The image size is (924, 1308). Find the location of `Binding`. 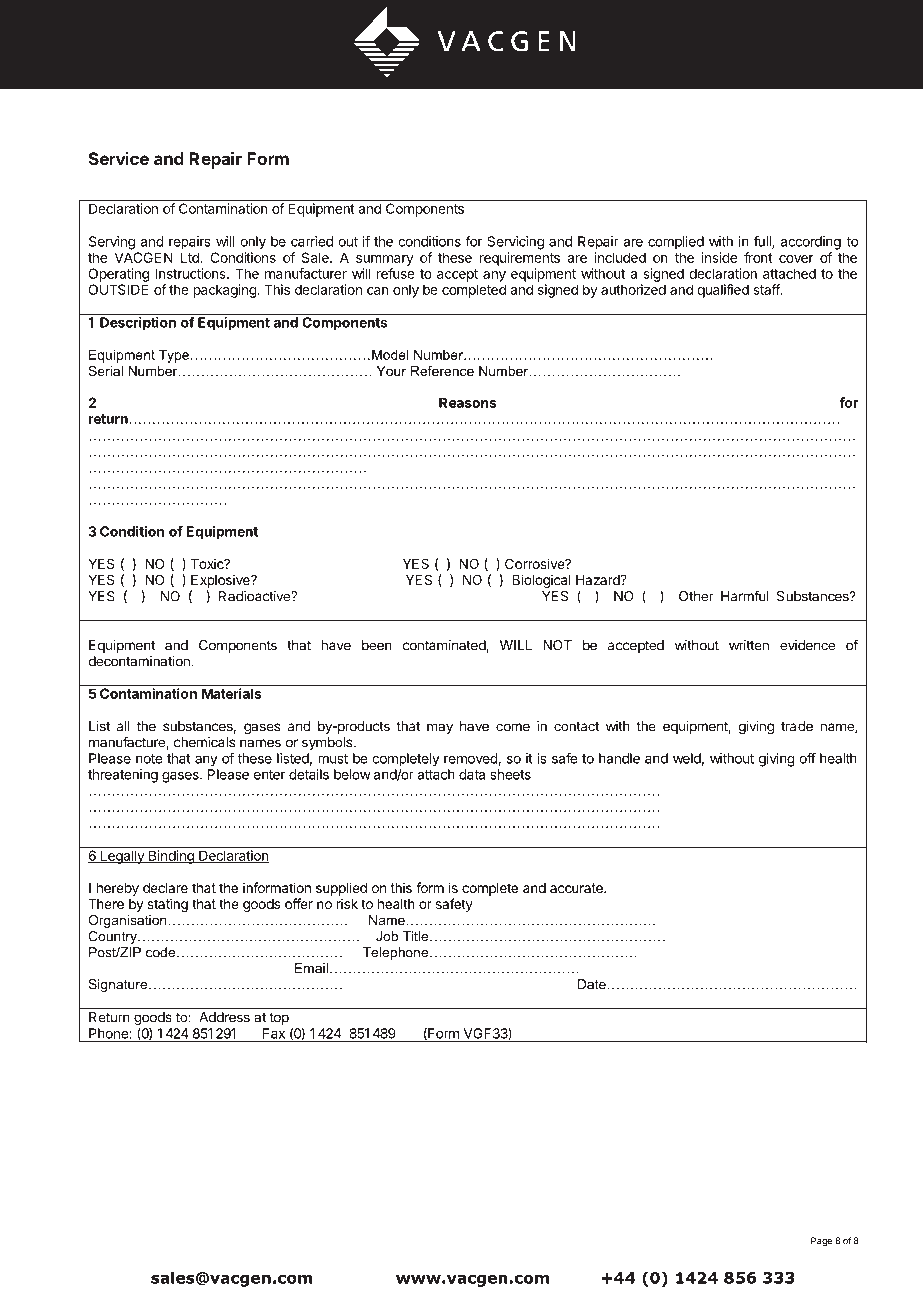

Binding is located at coordinates (171, 857).
